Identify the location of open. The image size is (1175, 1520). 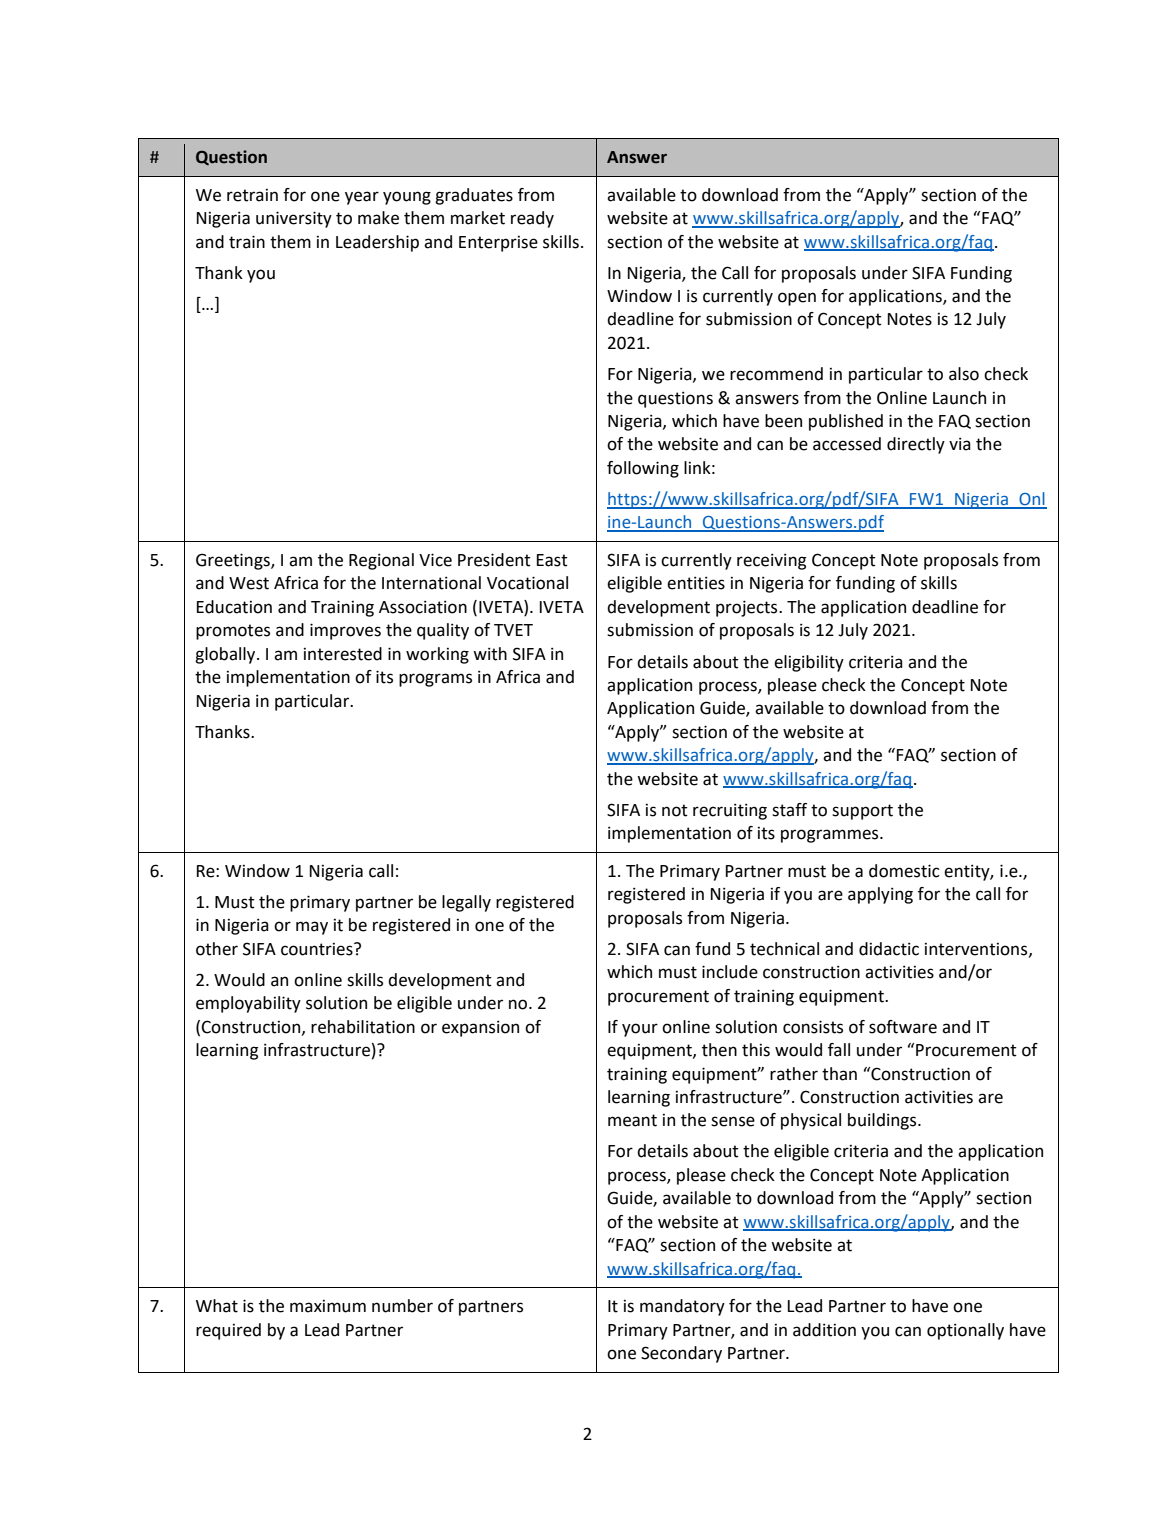
(797, 299).
